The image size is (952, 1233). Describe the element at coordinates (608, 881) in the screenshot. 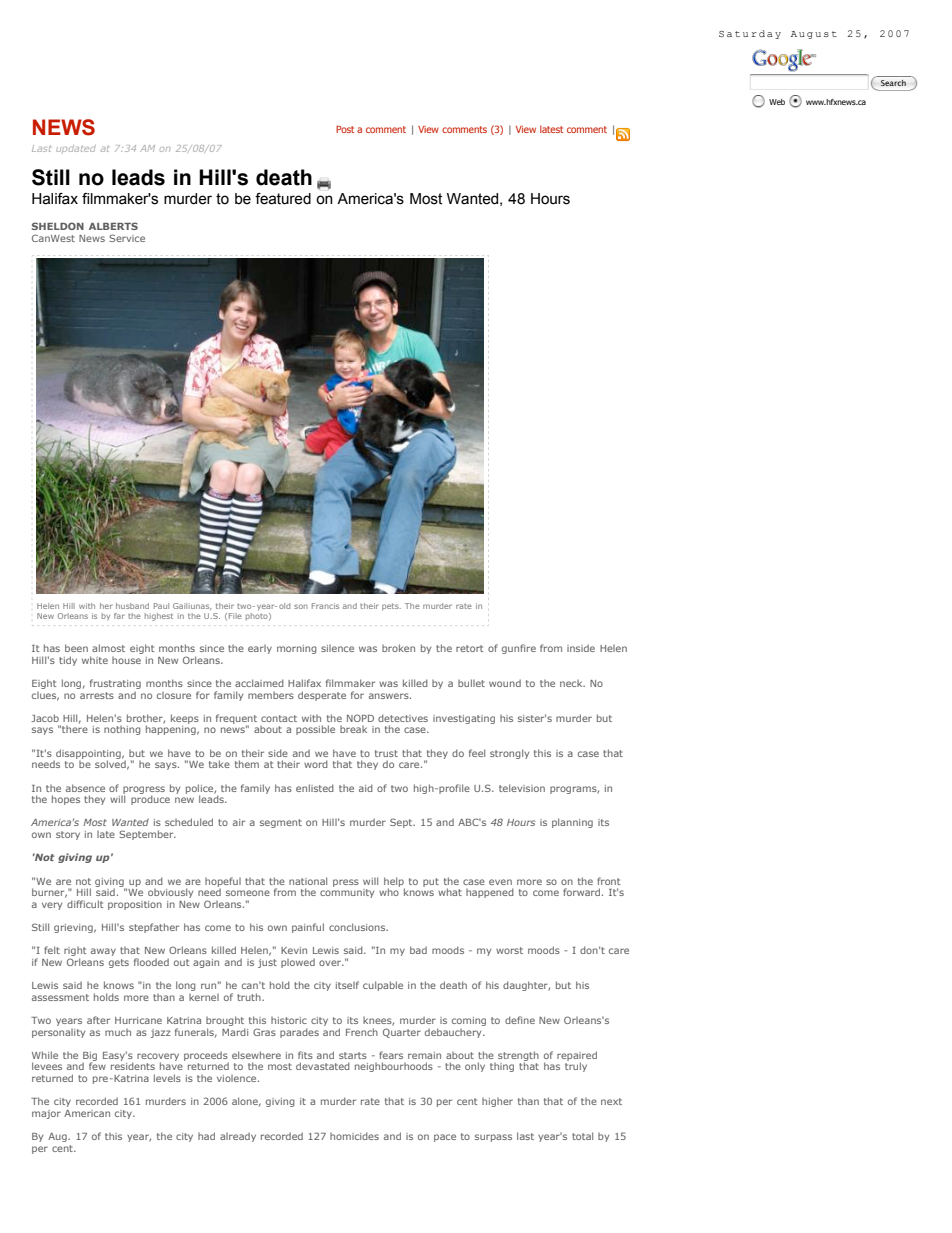

I see `front` at that location.
